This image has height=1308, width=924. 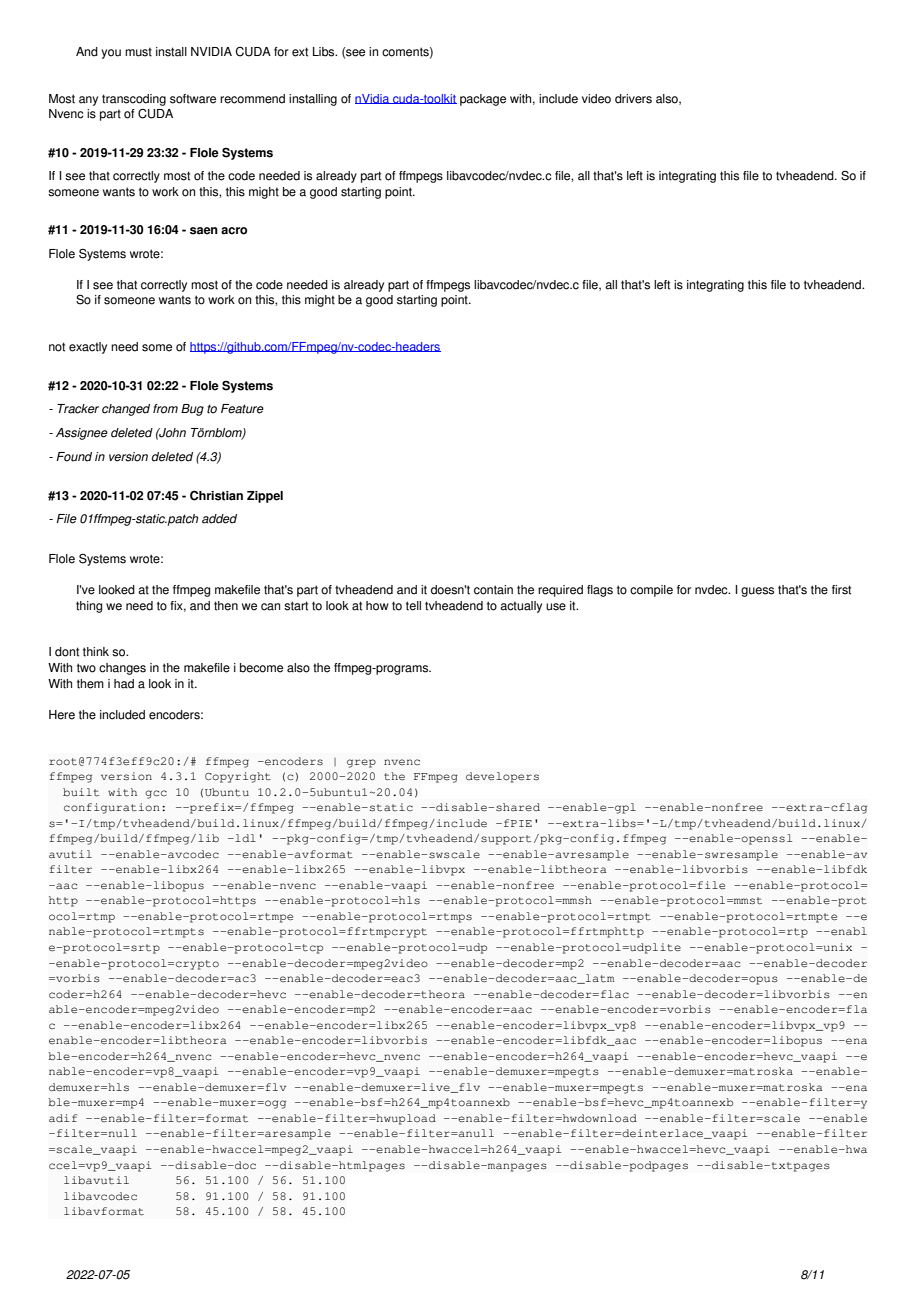 I want to click on must, so click(x=138, y=52).
